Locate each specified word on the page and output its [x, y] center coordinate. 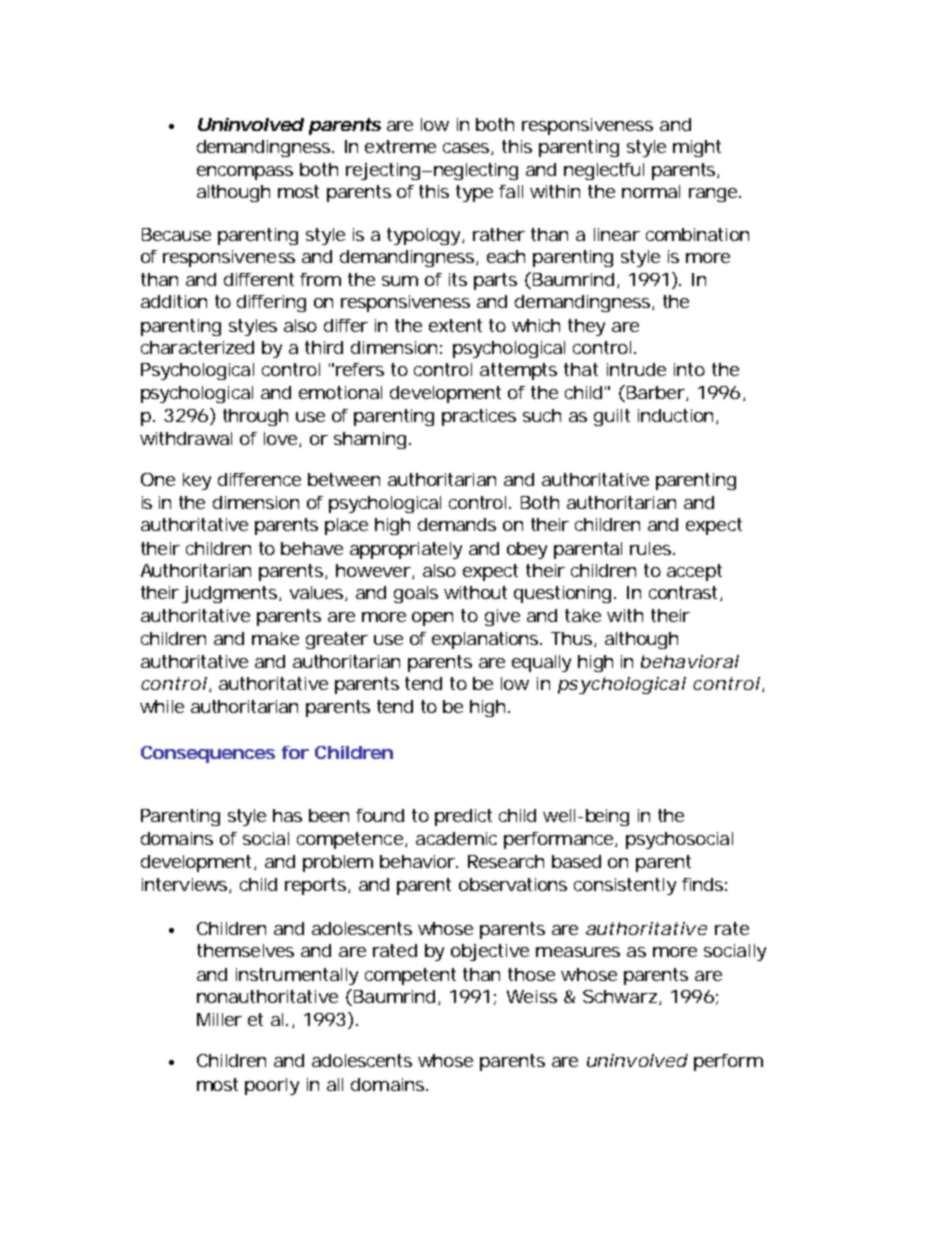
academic [456, 838]
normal [651, 191]
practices [479, 417]
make [275, 638]
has [287, 815]
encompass [245, 173]
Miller [219, 1019]
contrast [685, 593]
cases [467, 149]
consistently [625, 886]
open [432, 619]
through [255, 417]
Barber [654, 393]
